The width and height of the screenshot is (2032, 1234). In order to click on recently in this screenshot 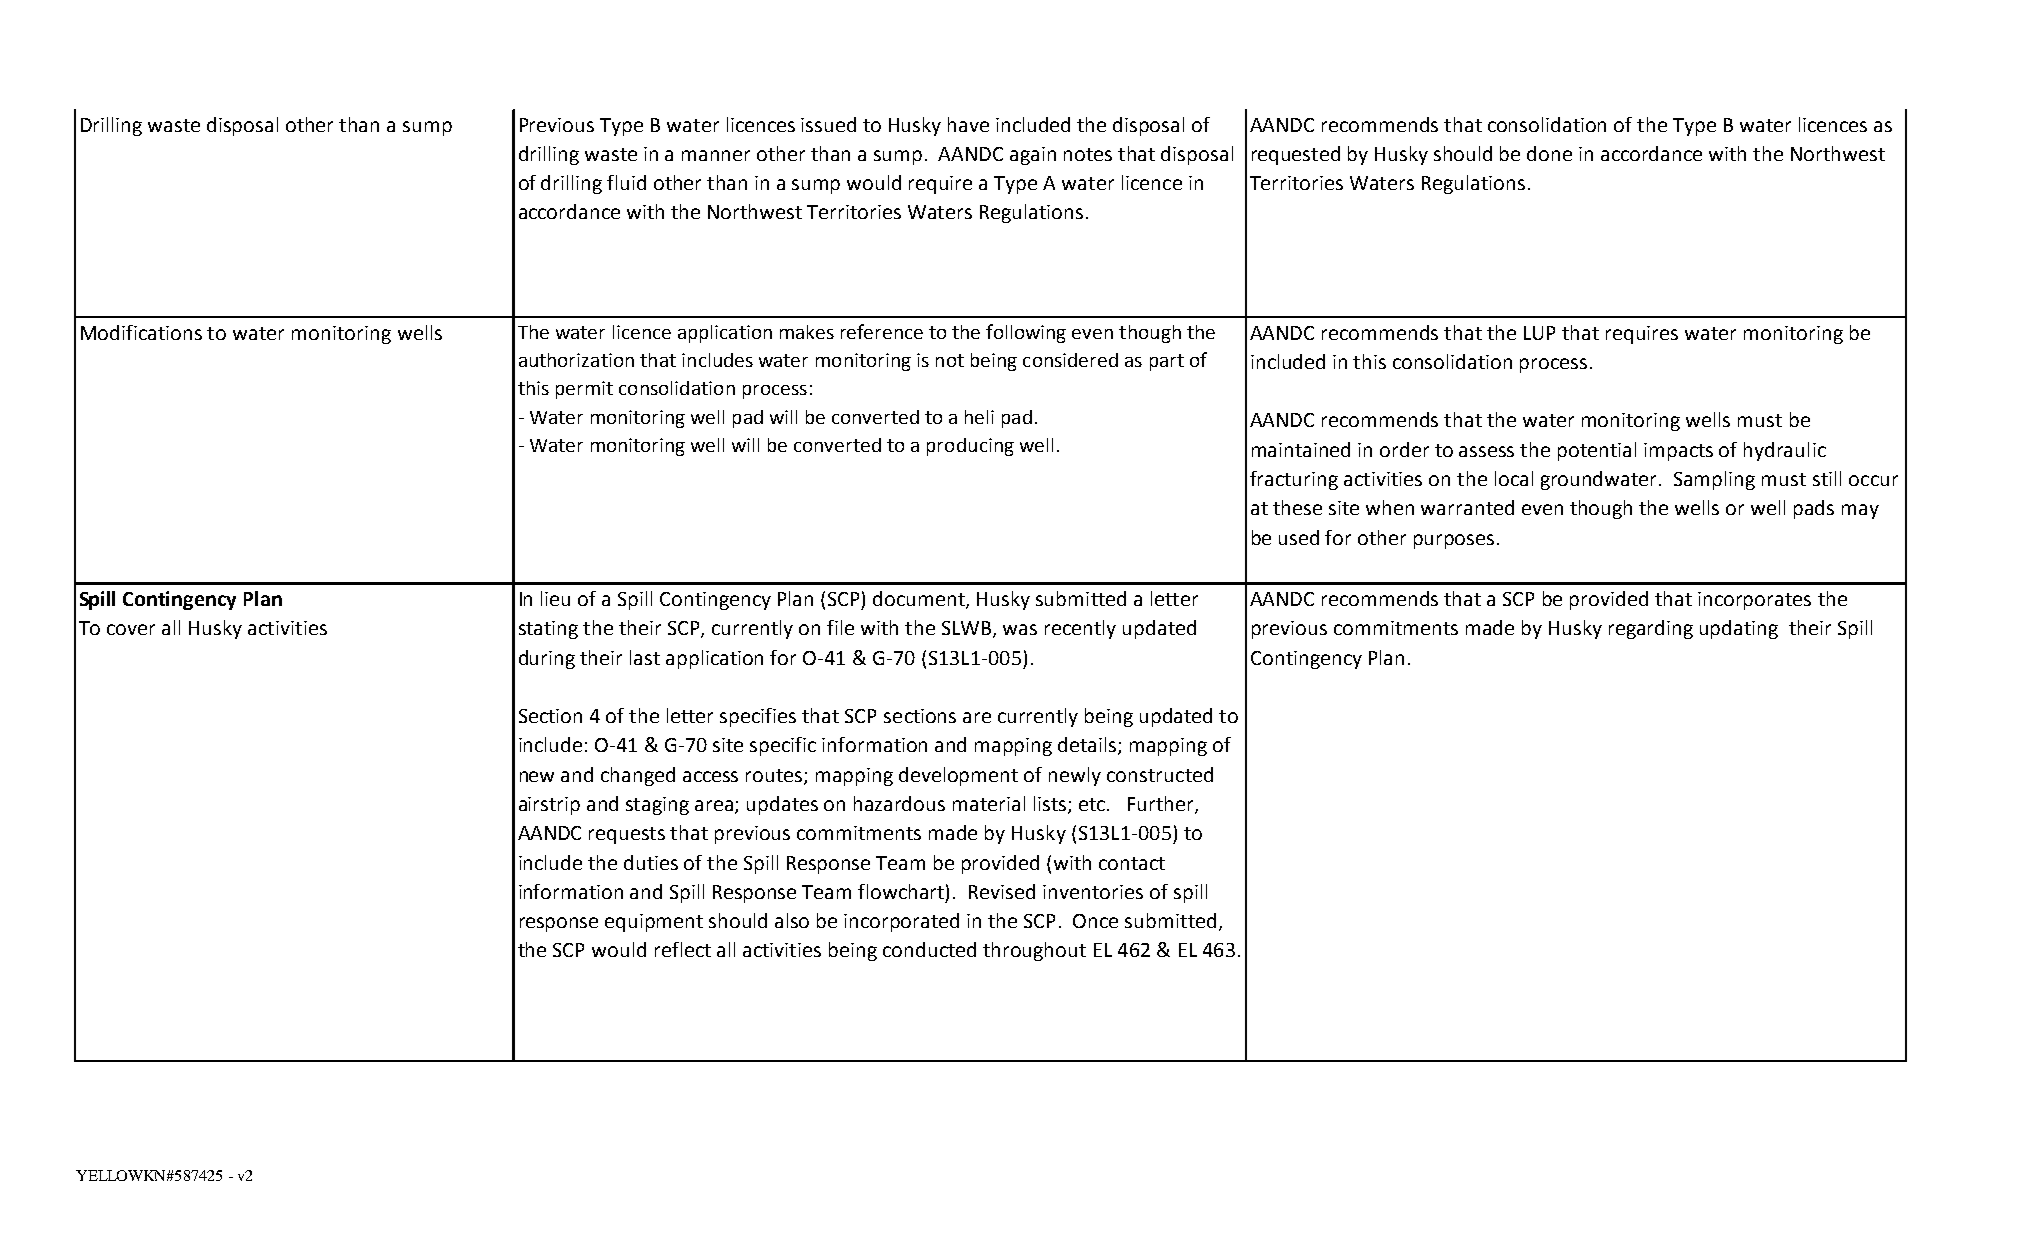, I will do `click(1080, 629)`.
